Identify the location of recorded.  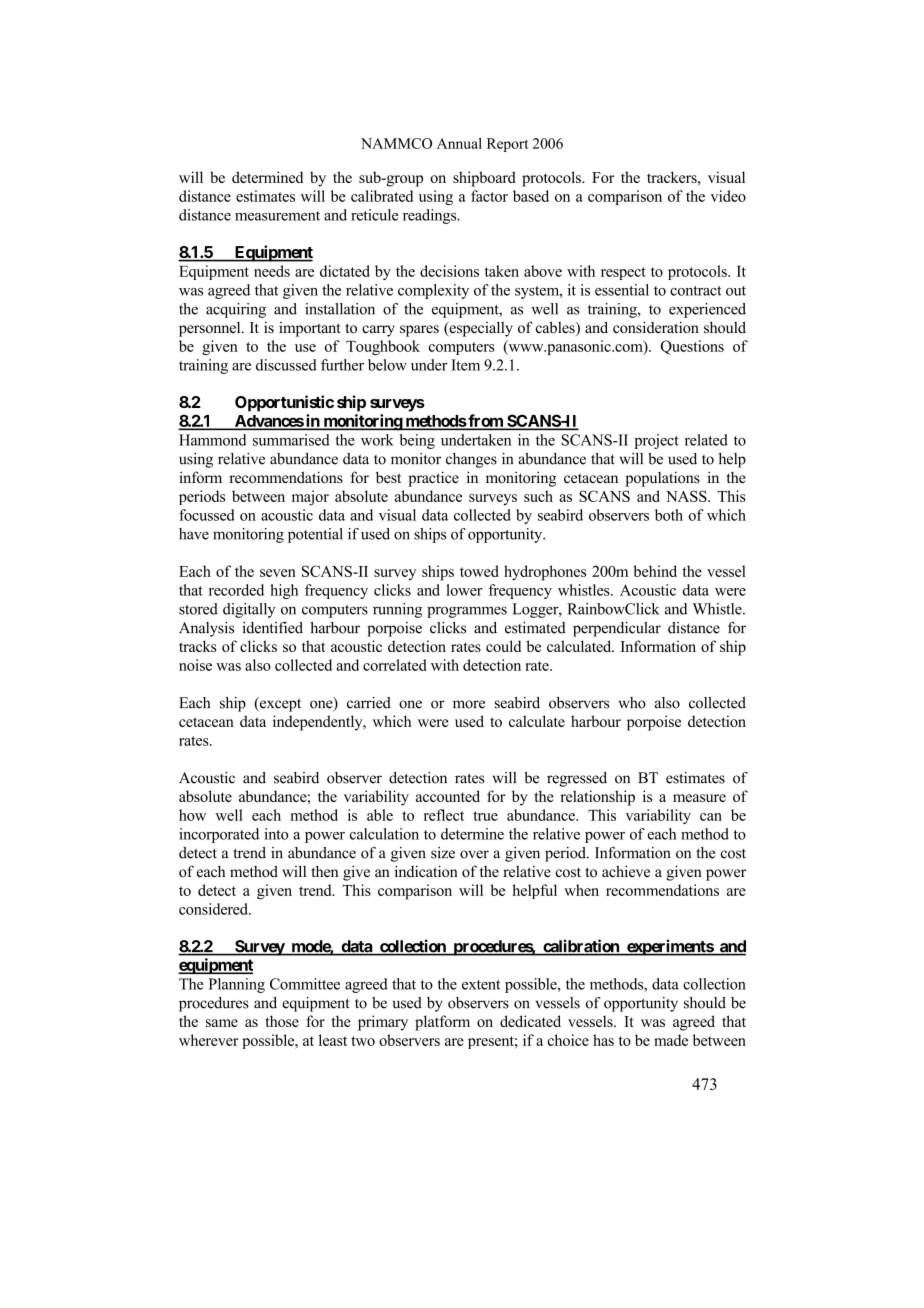
(236, 590).
